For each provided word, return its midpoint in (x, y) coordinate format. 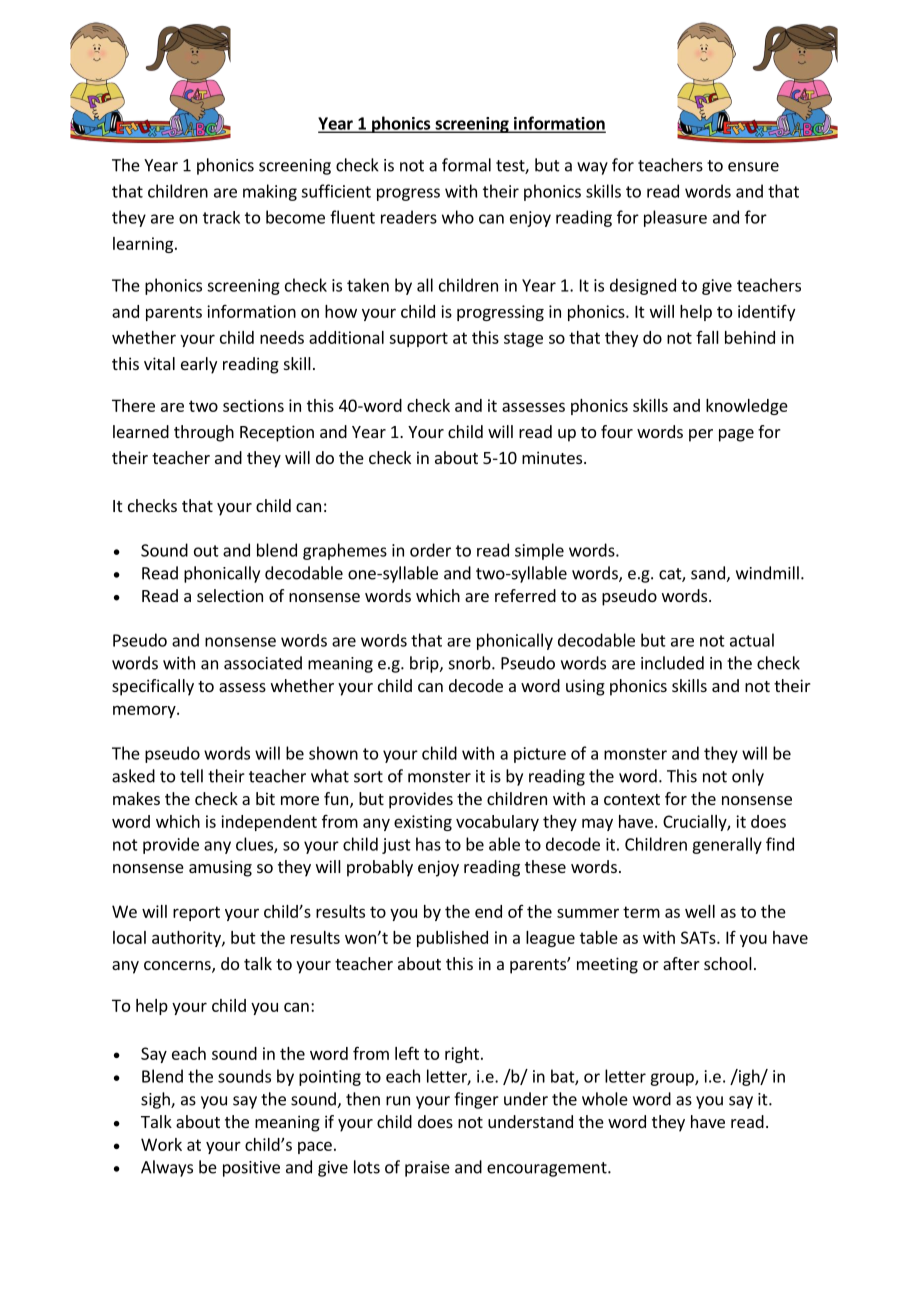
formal (466, 165)
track (221, 217)
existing (423, 823)
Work (161, 1144)
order (430, 550)
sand (709, 574)
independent (269, 823)
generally (727, 845)
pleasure (675, 218)
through (204, 433)
